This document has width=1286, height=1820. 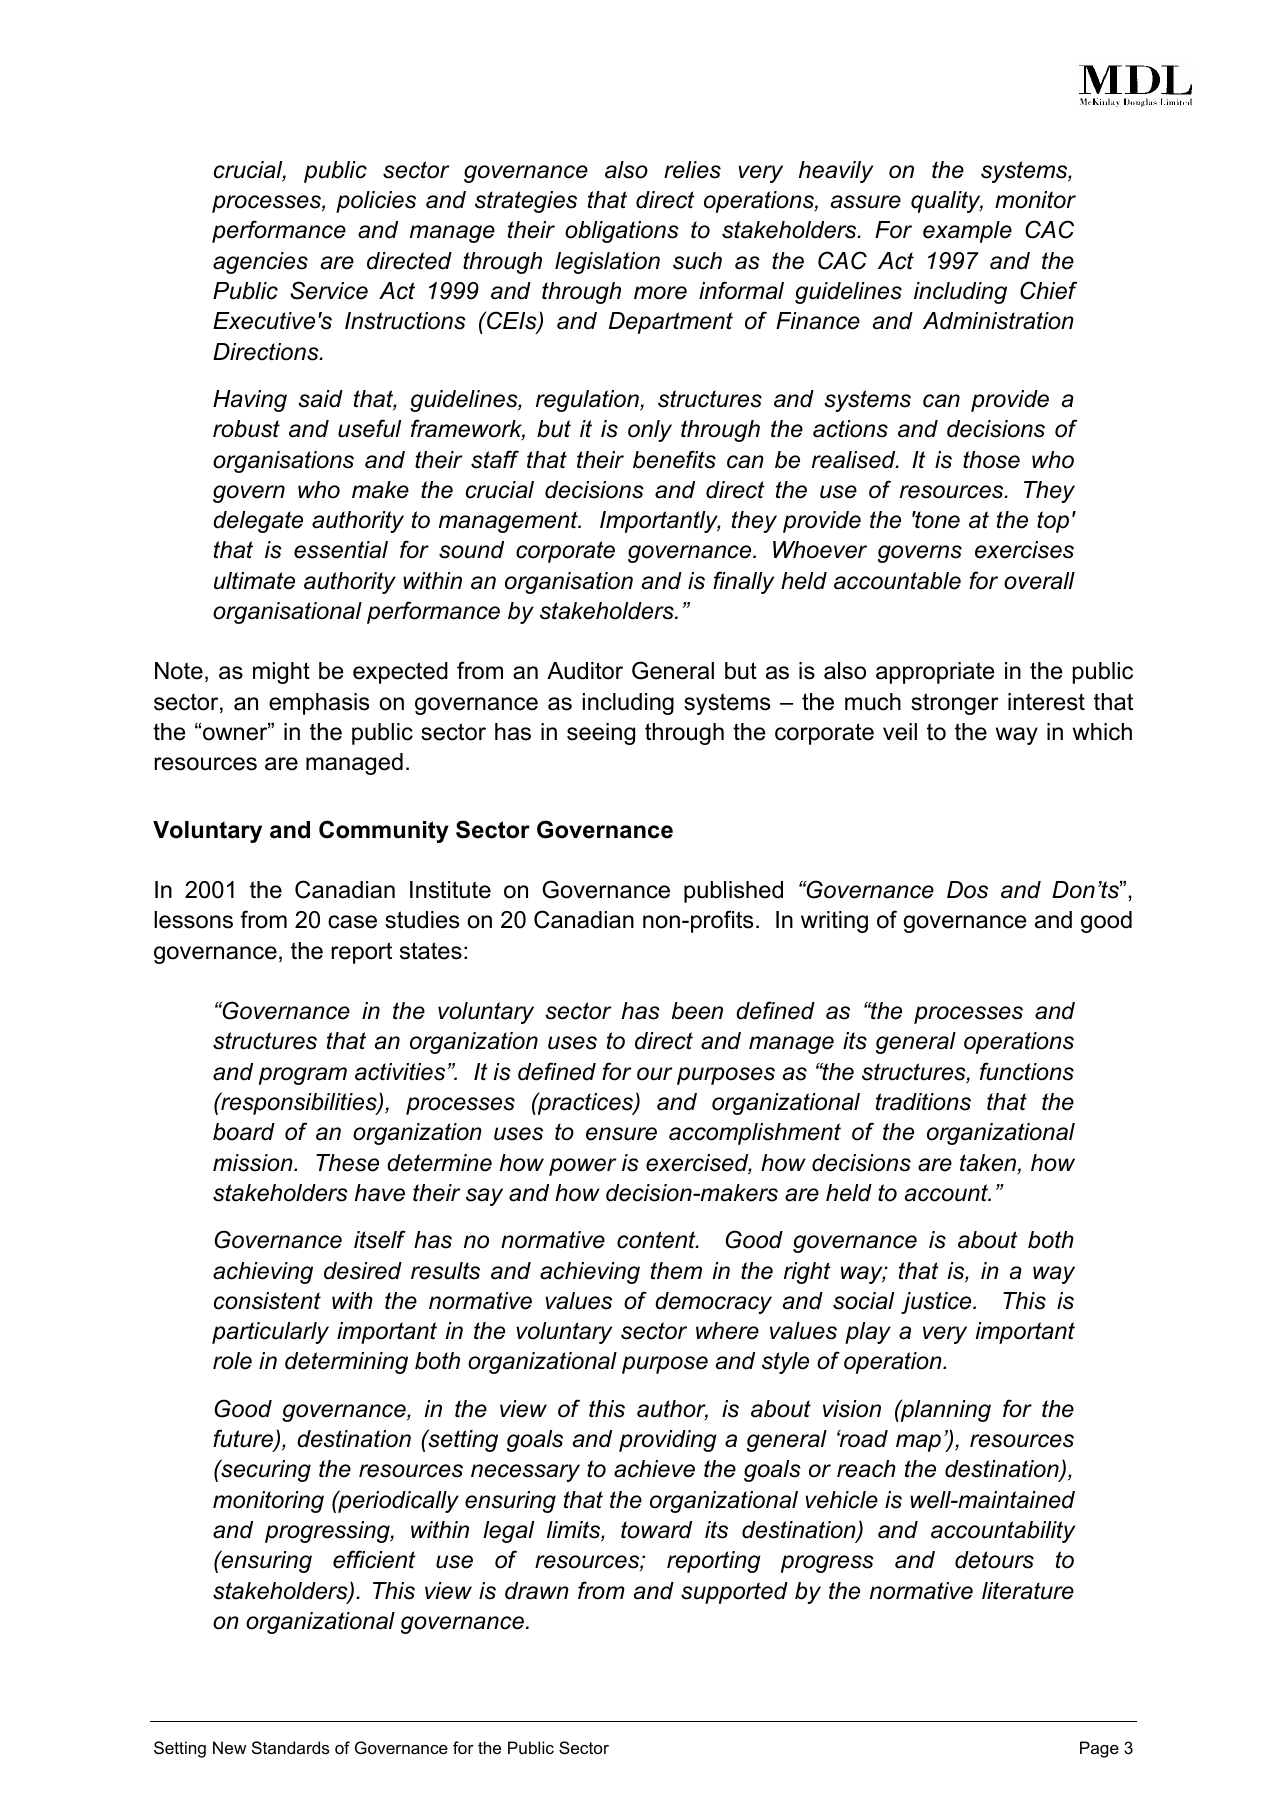 What do you see at coordinates (1099, 1749) in the document?
I see `Page` at bounding box center [1099, 1749].
